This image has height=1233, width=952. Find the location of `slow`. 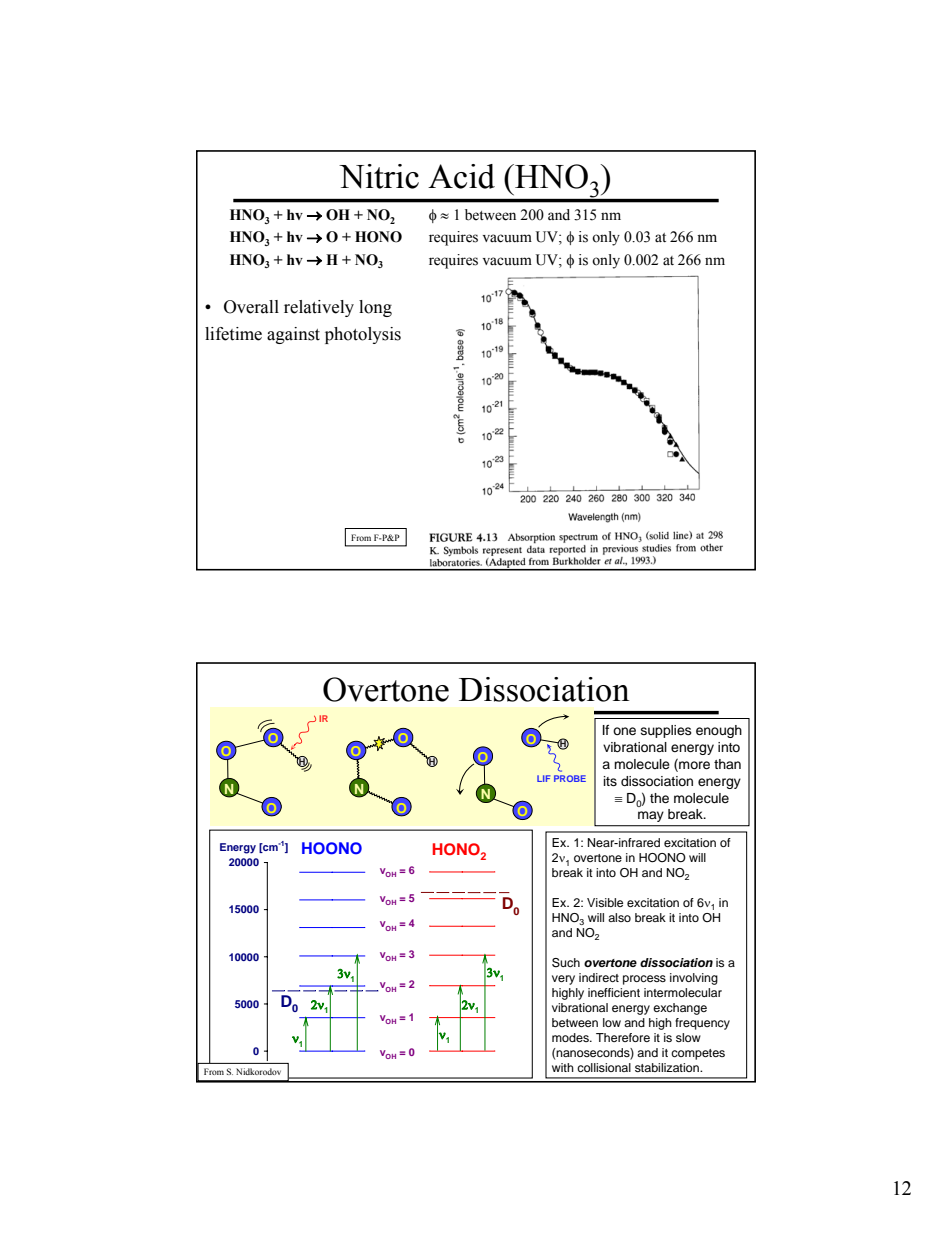

slow is located at coordinates (688, 1037).
